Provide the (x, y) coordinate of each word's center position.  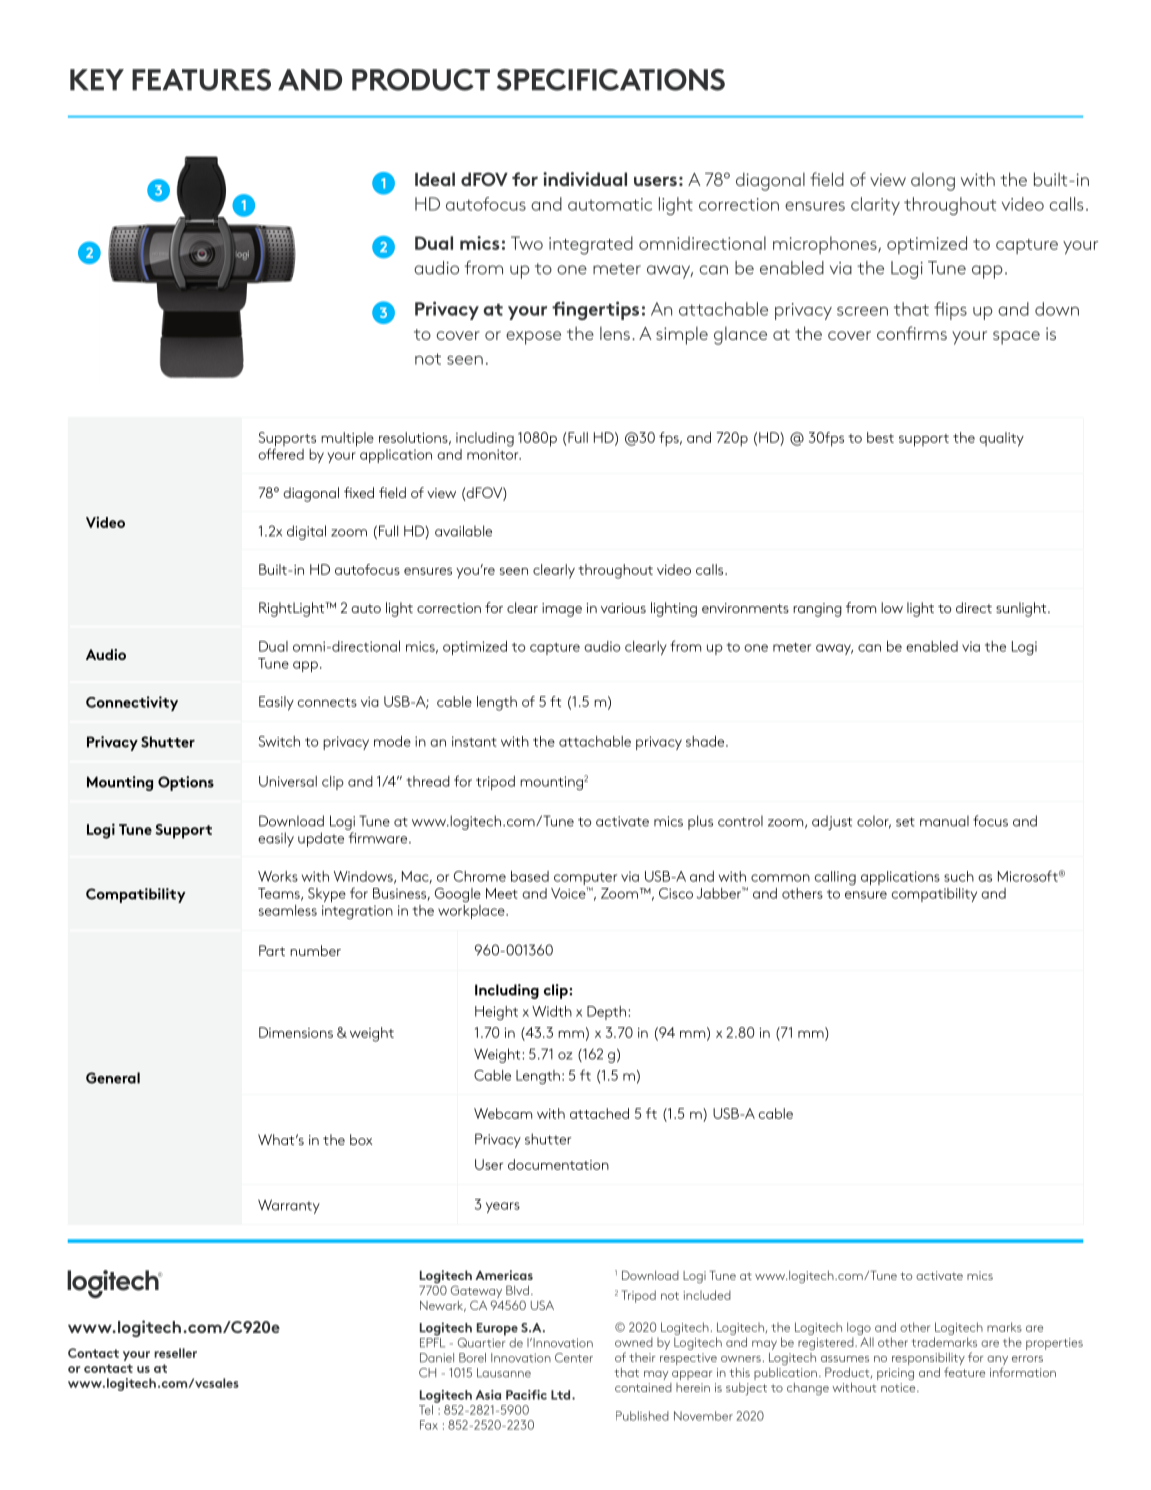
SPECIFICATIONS (611, 80)
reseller (175, 1353)
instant (474, 741)
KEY (97, 80)
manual (944, 821)
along (933, 181)
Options (186, 783)
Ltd (562, 1395)
